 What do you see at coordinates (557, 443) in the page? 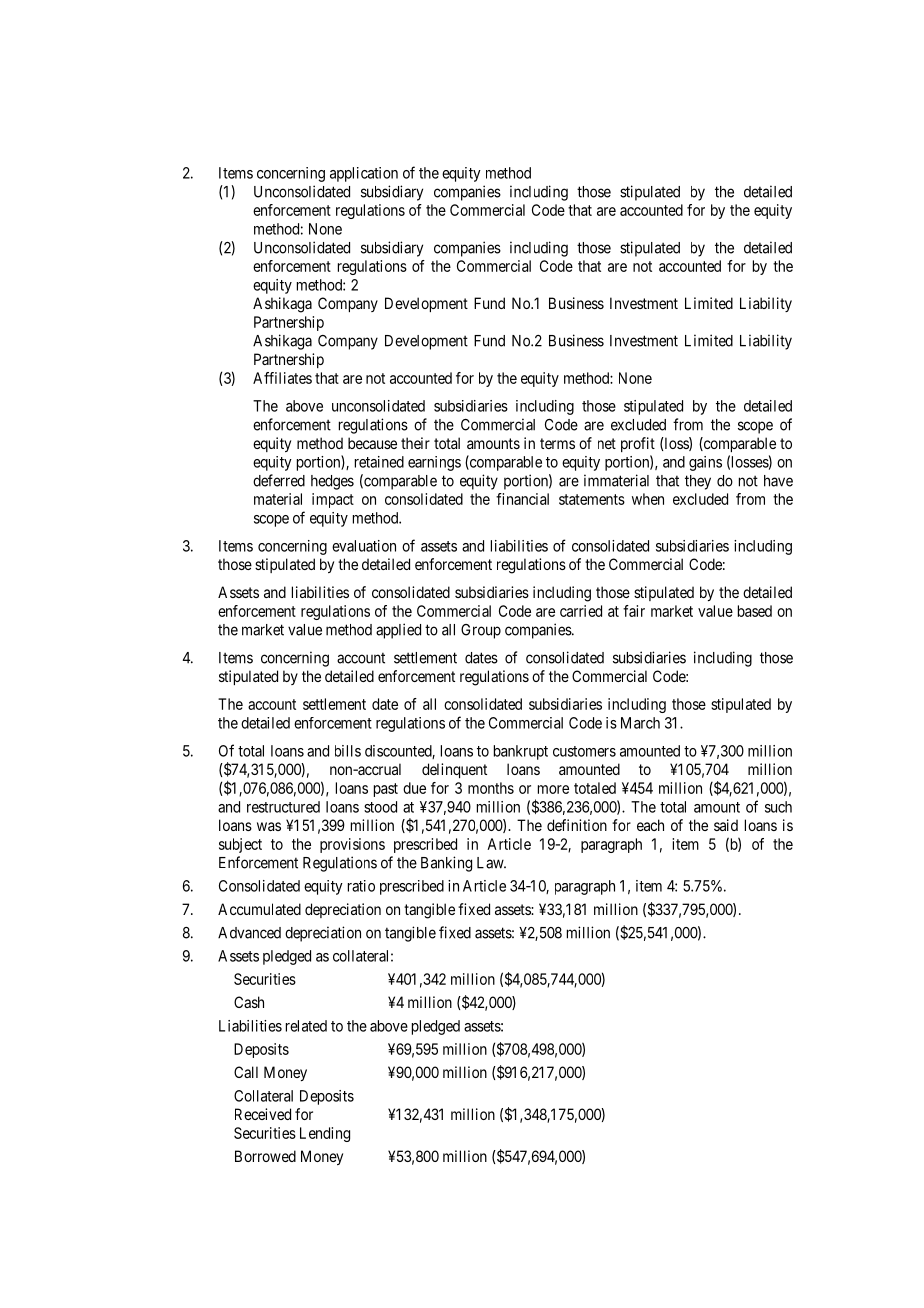
I see `terms` at bounding box center [557, 443].
